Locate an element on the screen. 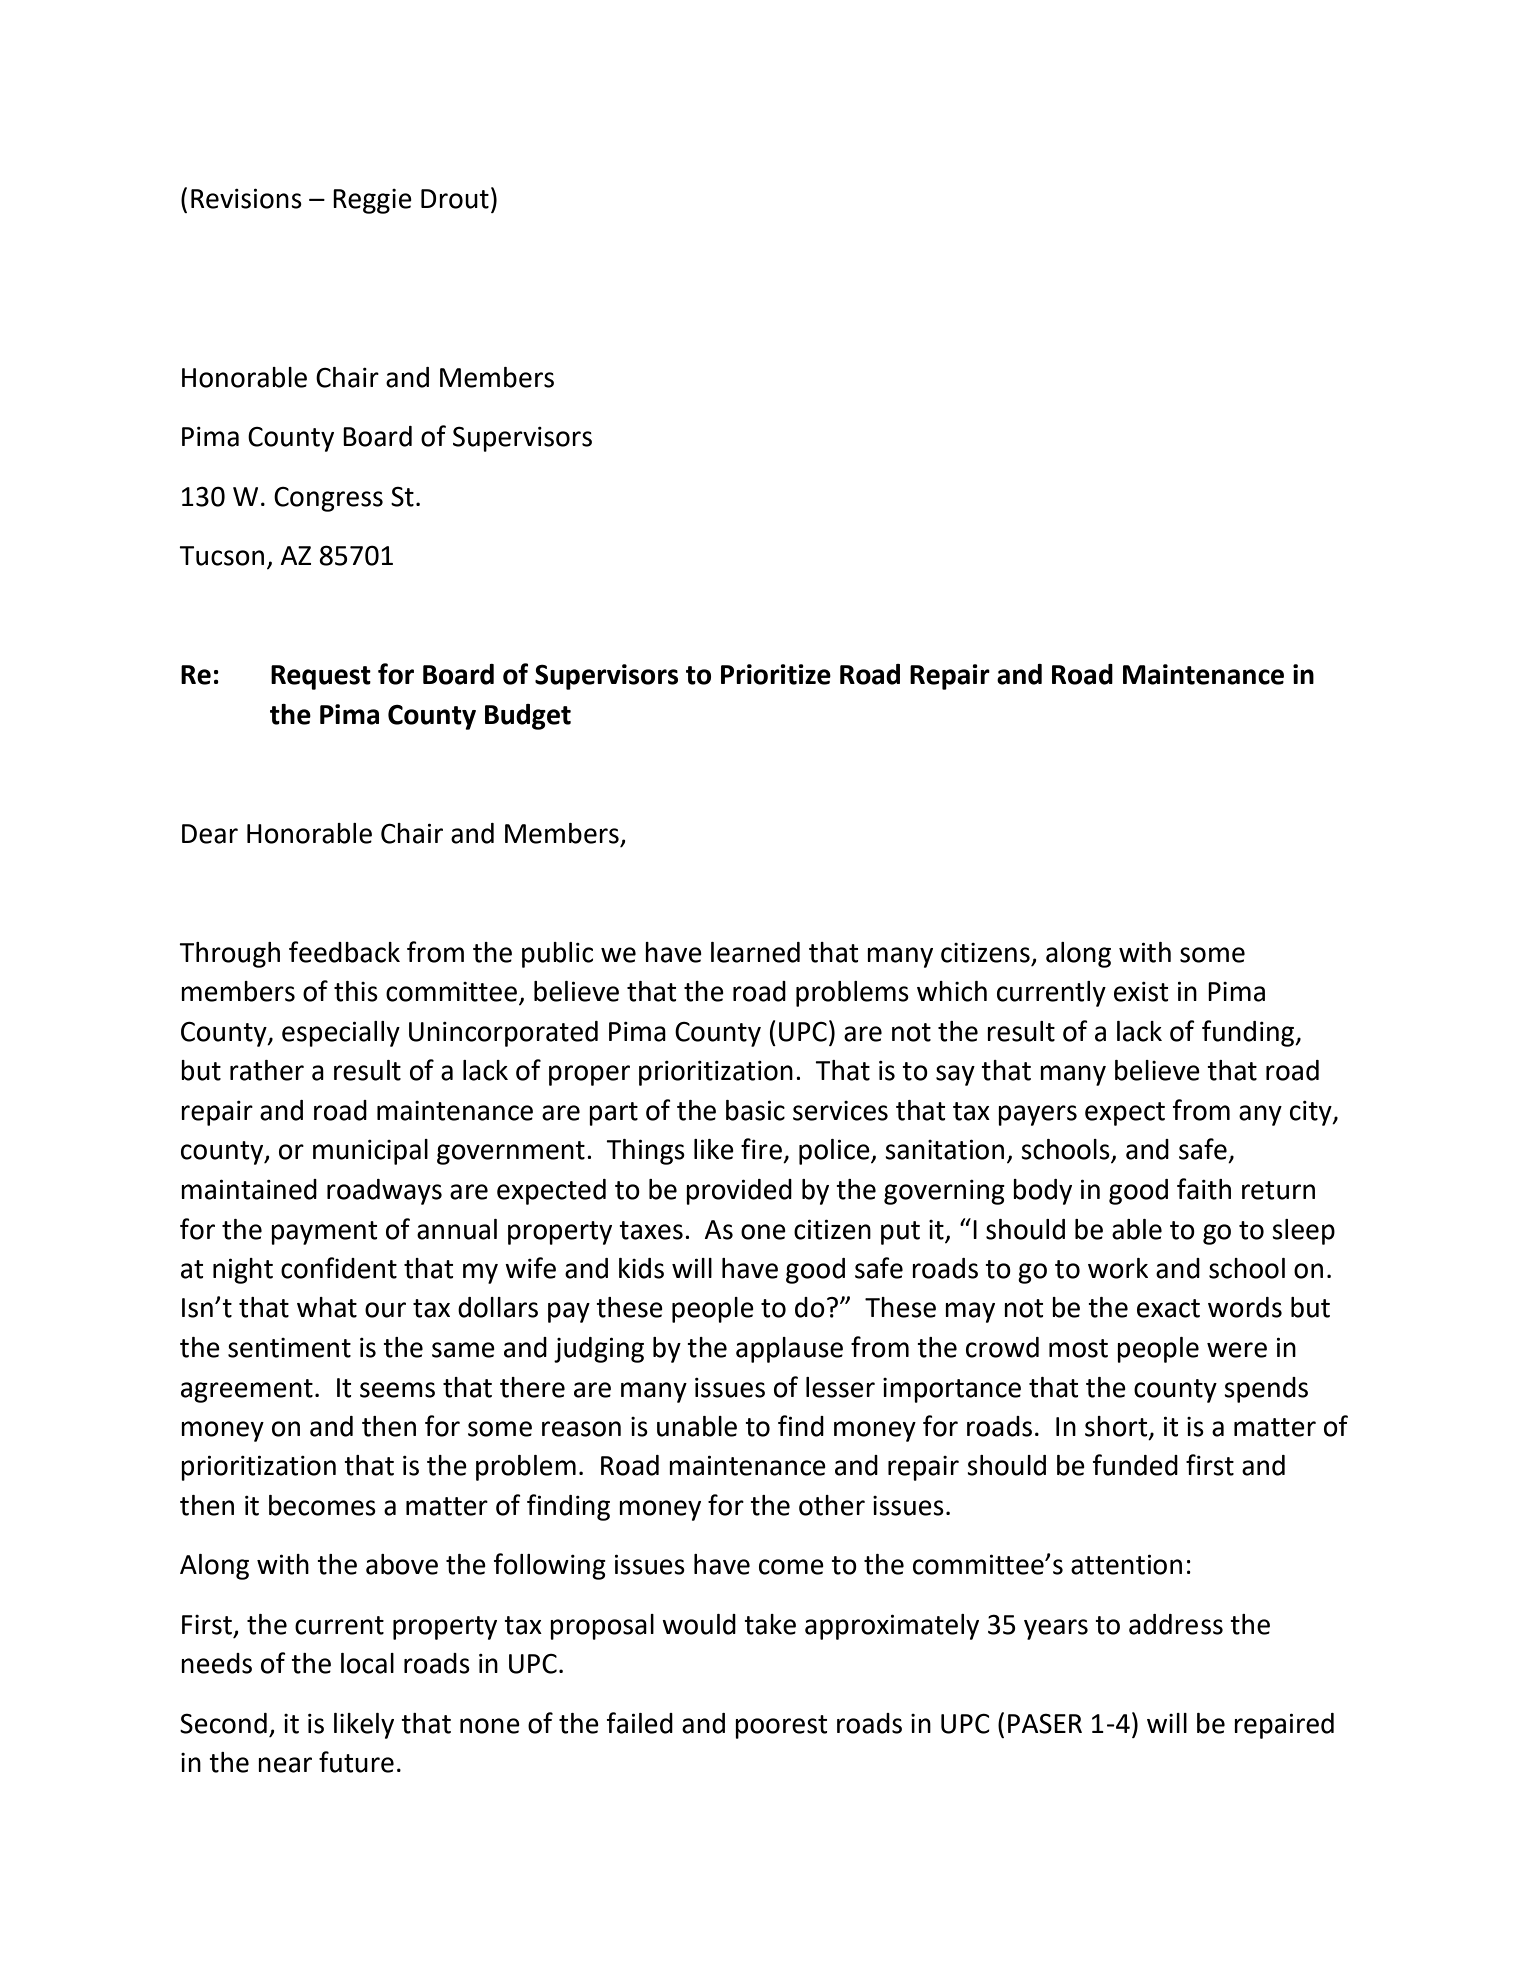 Image resolution: width=1529 pixels, height=1979 pixels. future is located at coordinates (356, 1762).
